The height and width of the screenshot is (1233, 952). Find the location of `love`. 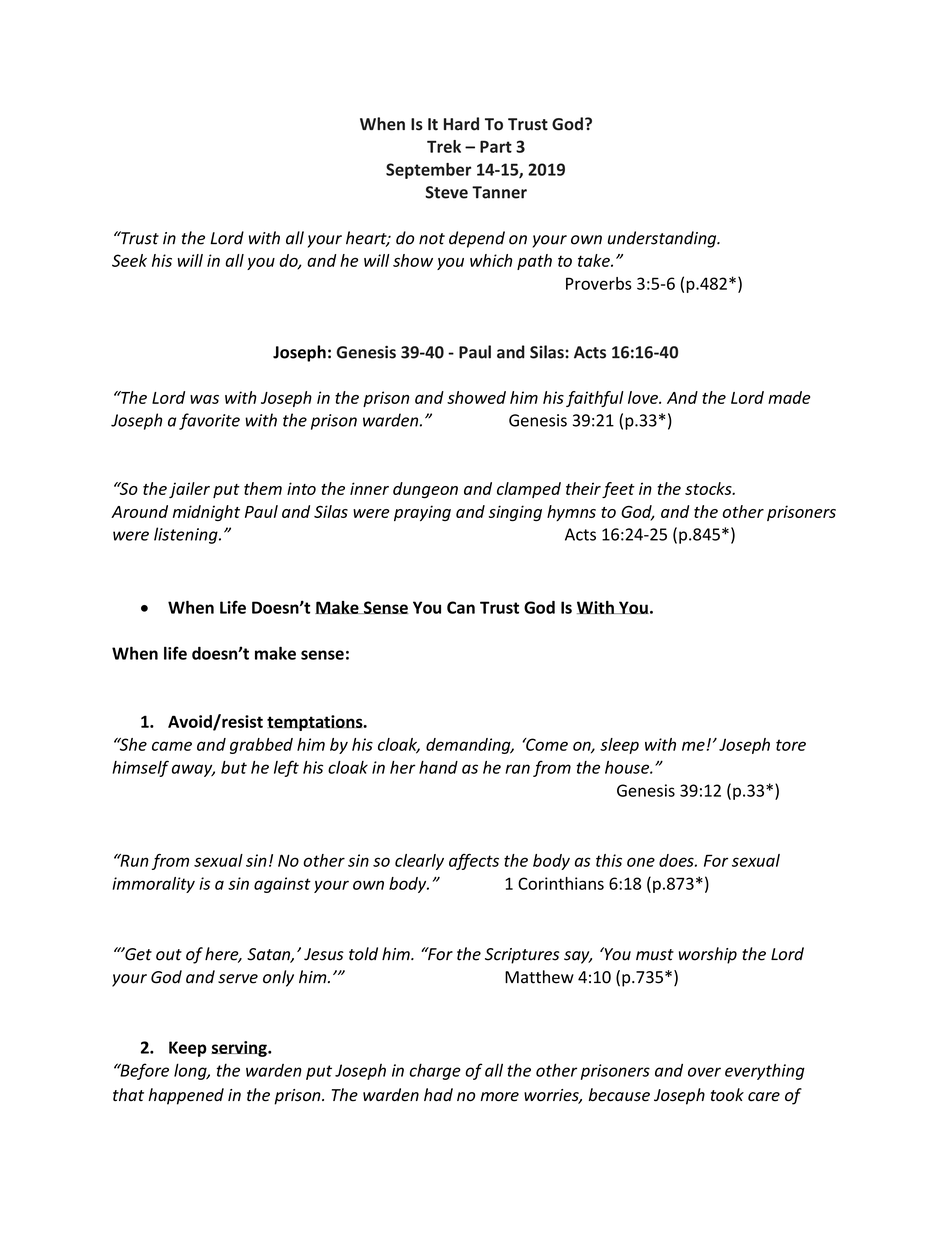

love is located at coordinates (644, 397).
